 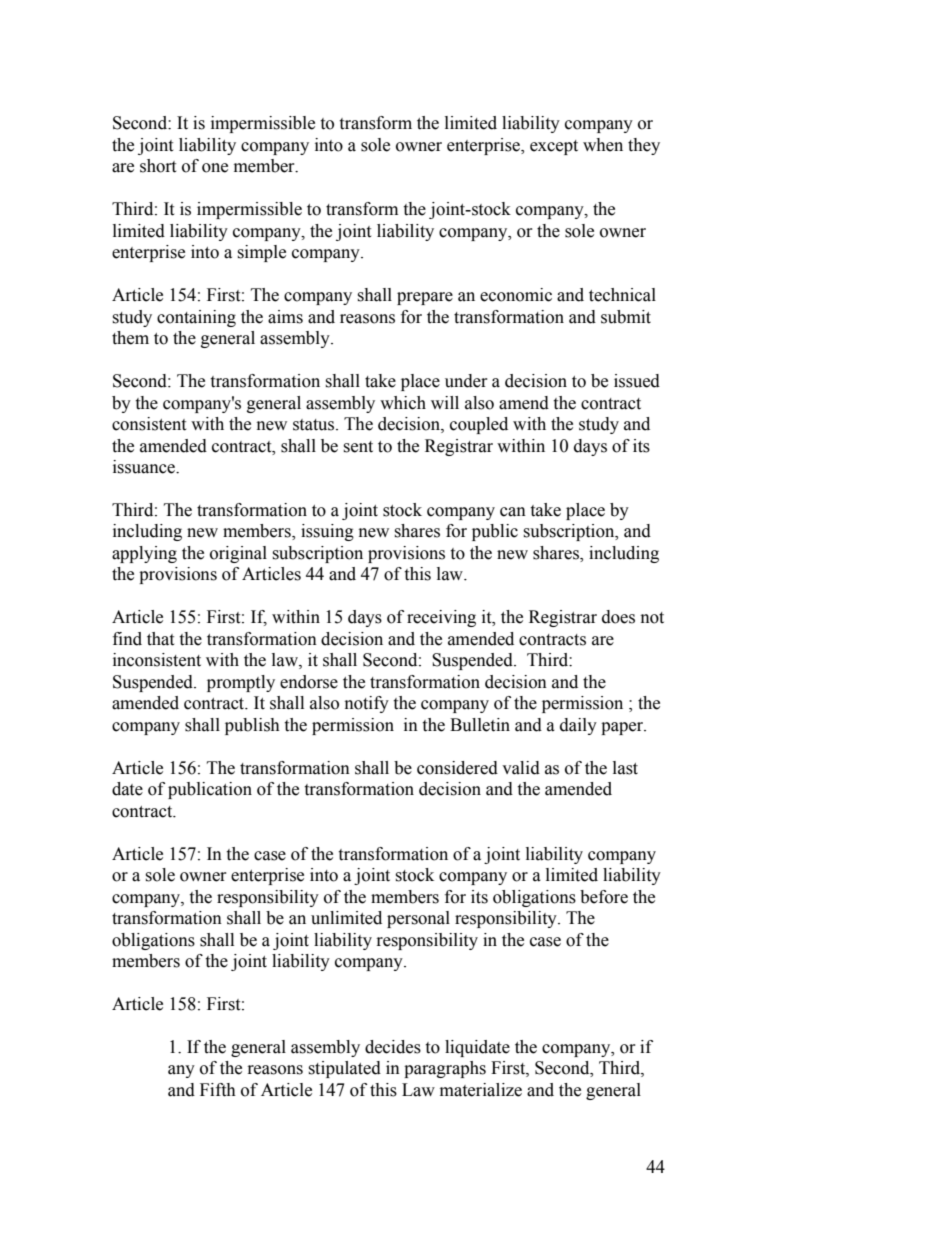 I want to click on prepare, so click(x=425, y=298).
